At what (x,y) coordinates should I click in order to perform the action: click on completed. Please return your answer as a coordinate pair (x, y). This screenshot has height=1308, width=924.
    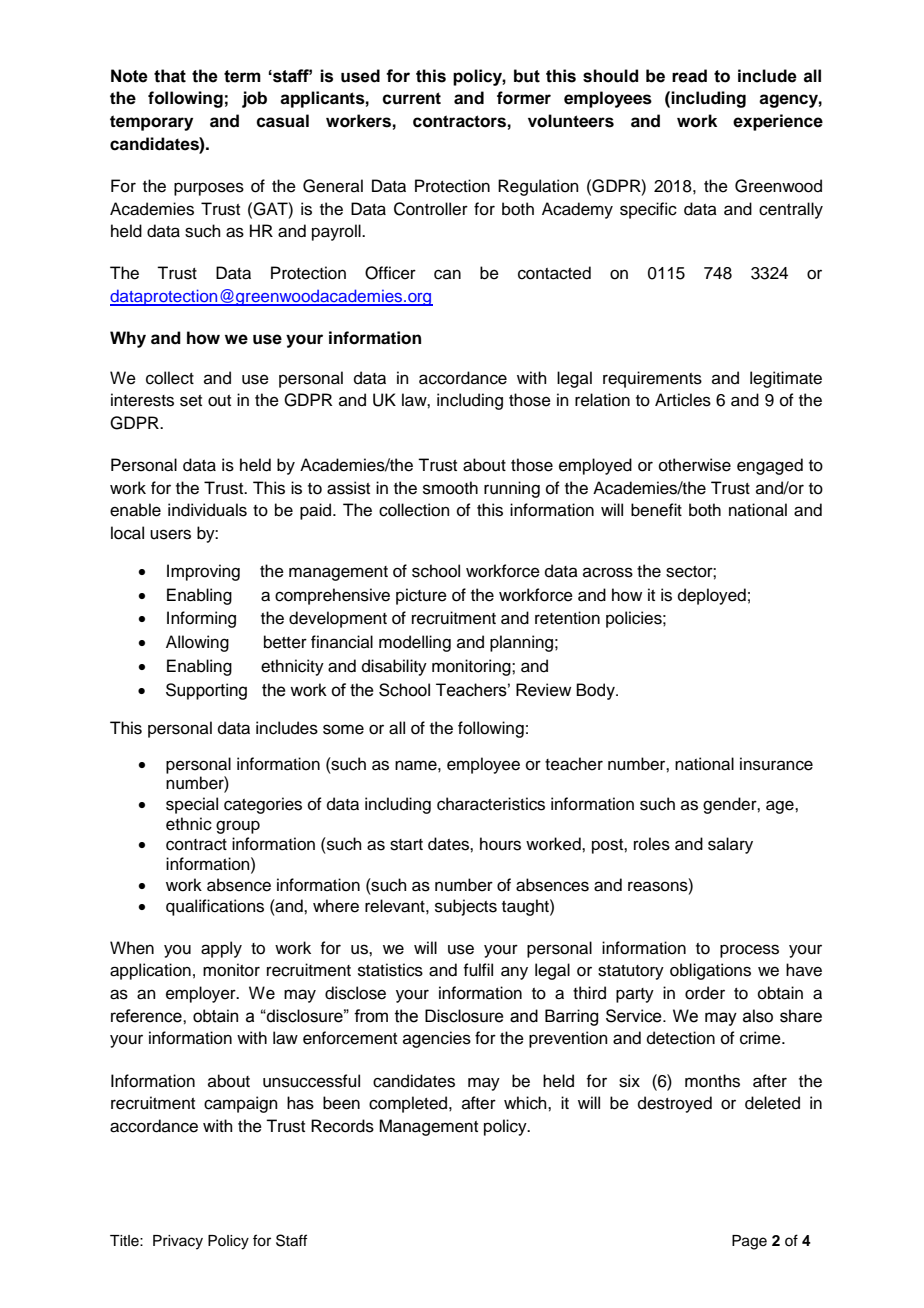
    Looking at the image, I should click on (409, 1104).
